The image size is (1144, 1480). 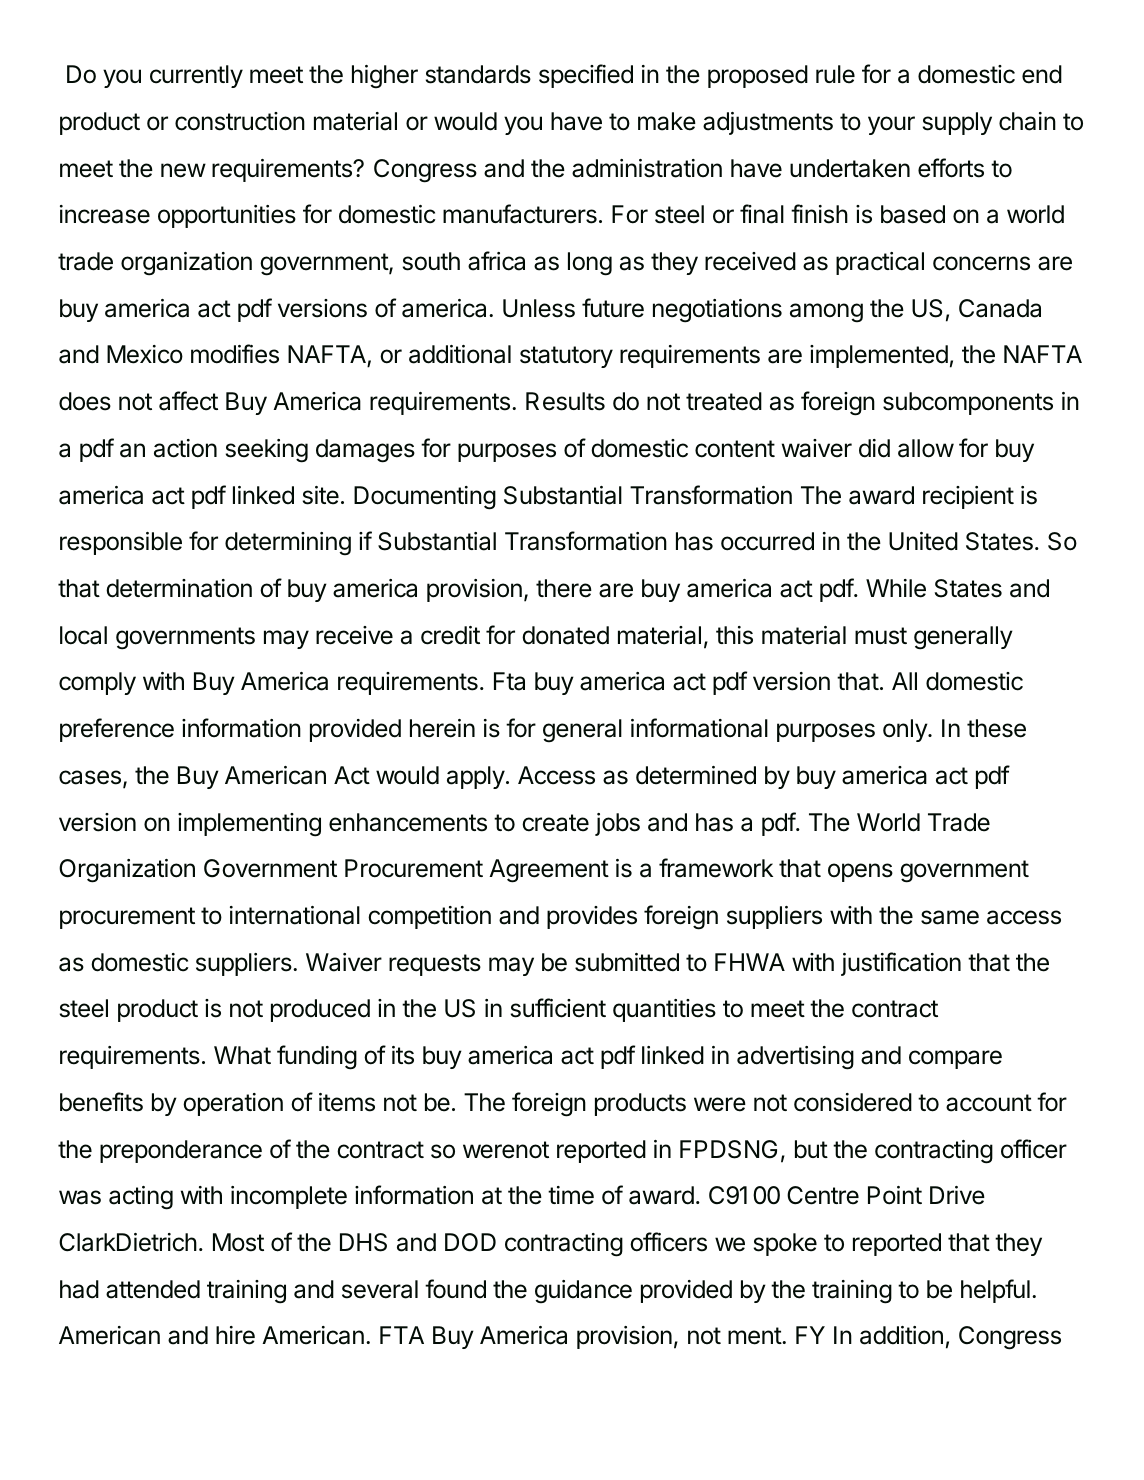 I want to click on helpful, so click(x=995, y=1291).
